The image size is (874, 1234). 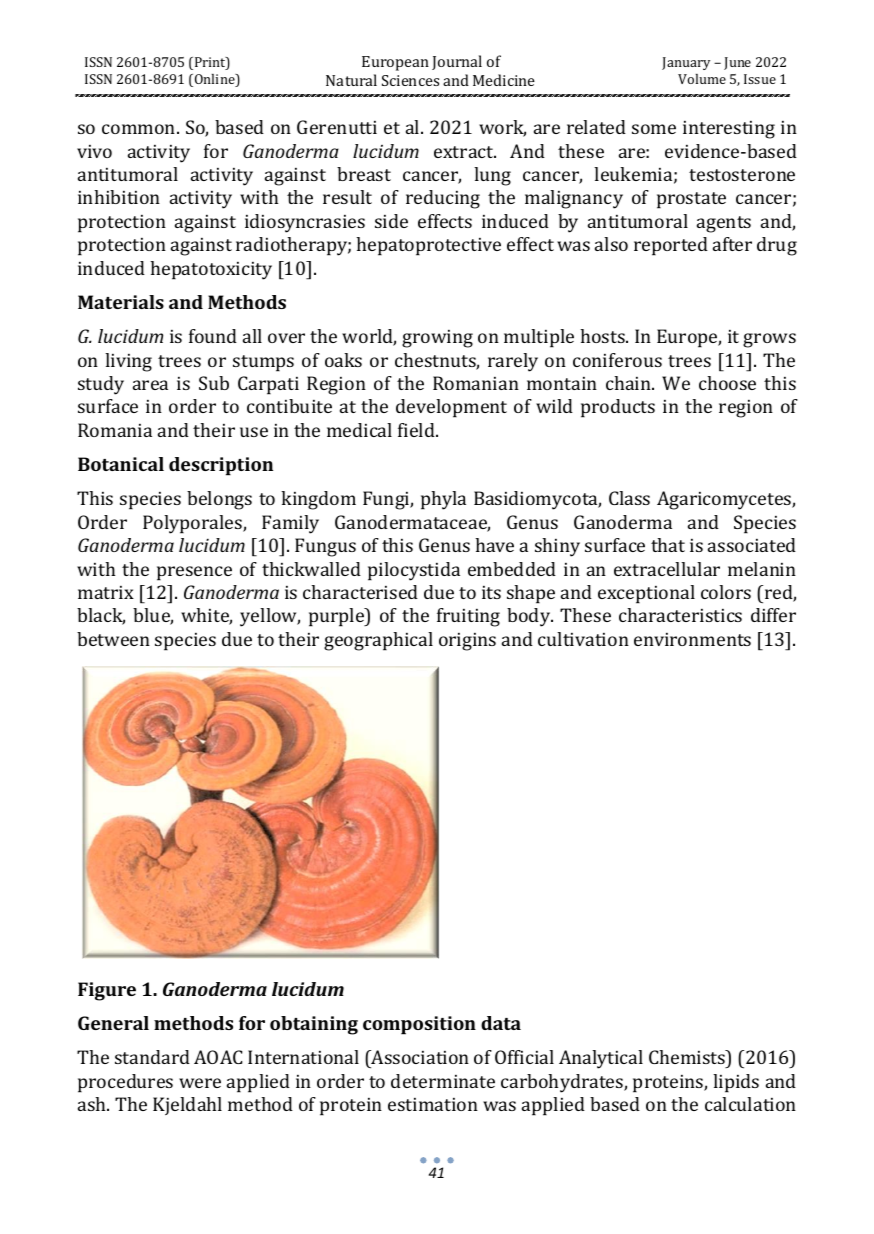 What do you see at coordinates (443, 1081) in the screenshot?
I see `determinate` at bounding box center [443, 1081].
